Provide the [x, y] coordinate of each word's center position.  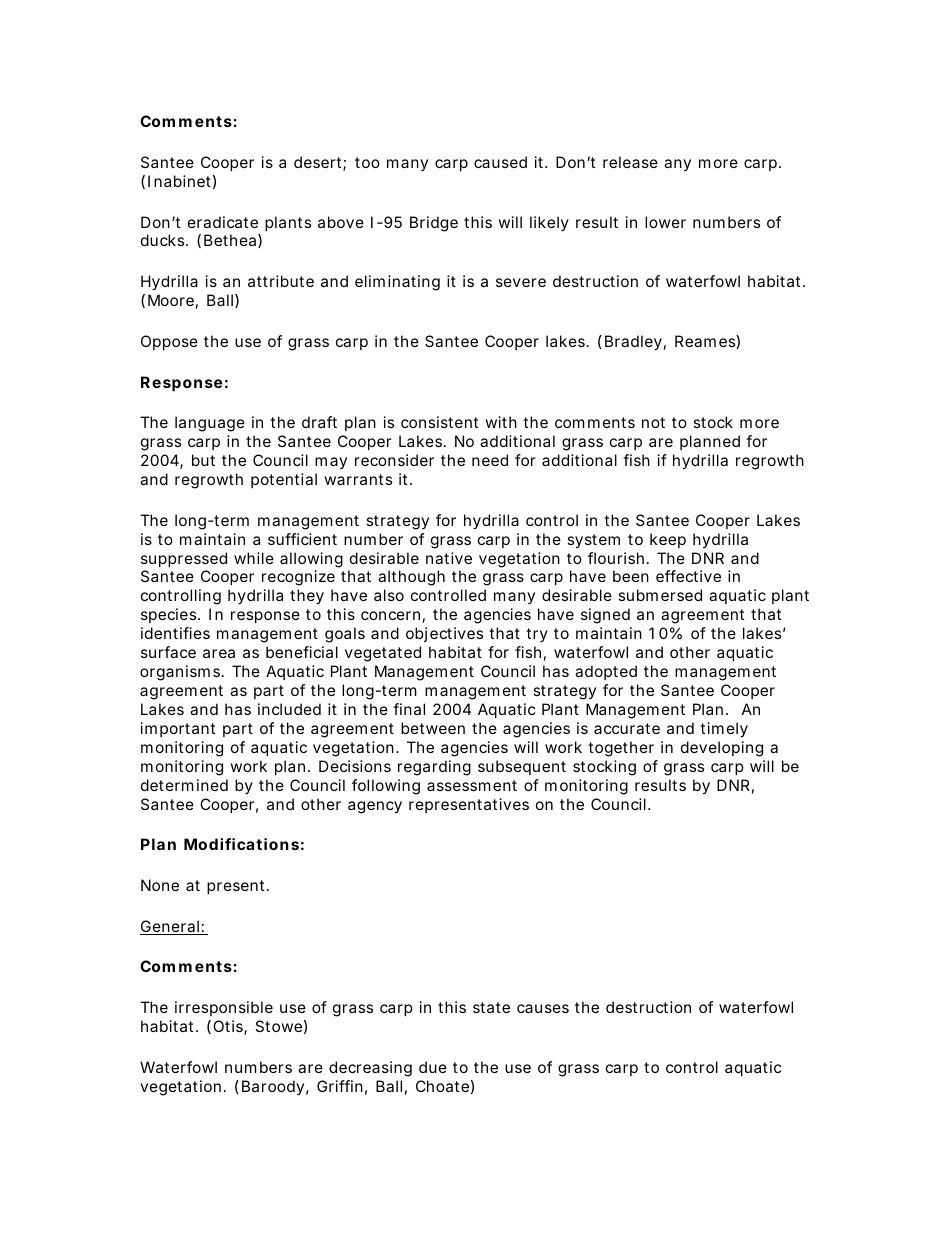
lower [665, 222]
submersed [660, 595]
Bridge [434, 224]
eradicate [223, 222]
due [433, 1067]
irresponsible [224, 1008]
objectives [444, 634]
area [219, 653]
